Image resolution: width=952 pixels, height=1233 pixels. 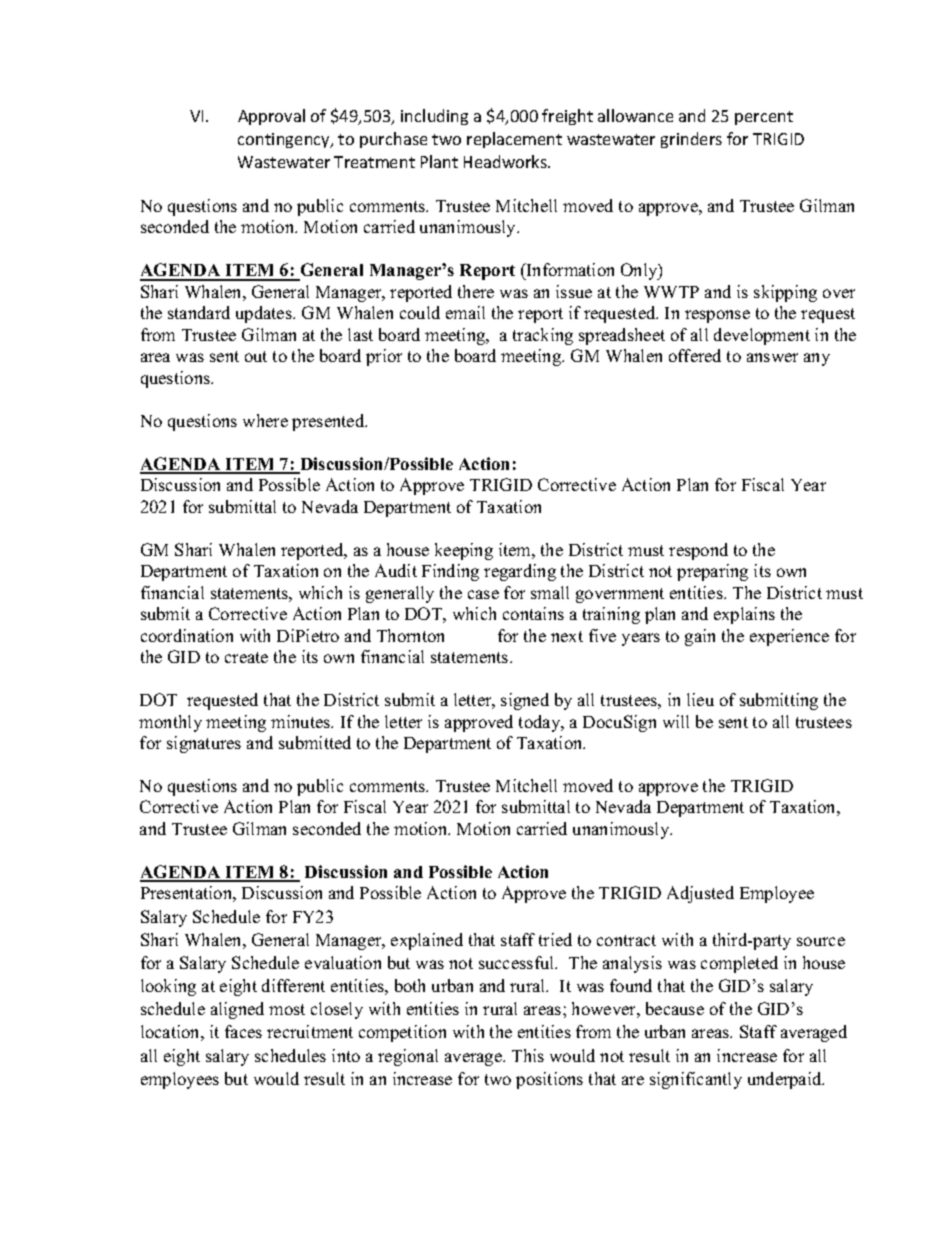 What do you see at coordinates (772, 357) in the screenshot?
I see `answer` at bounding box center [772, 357].
